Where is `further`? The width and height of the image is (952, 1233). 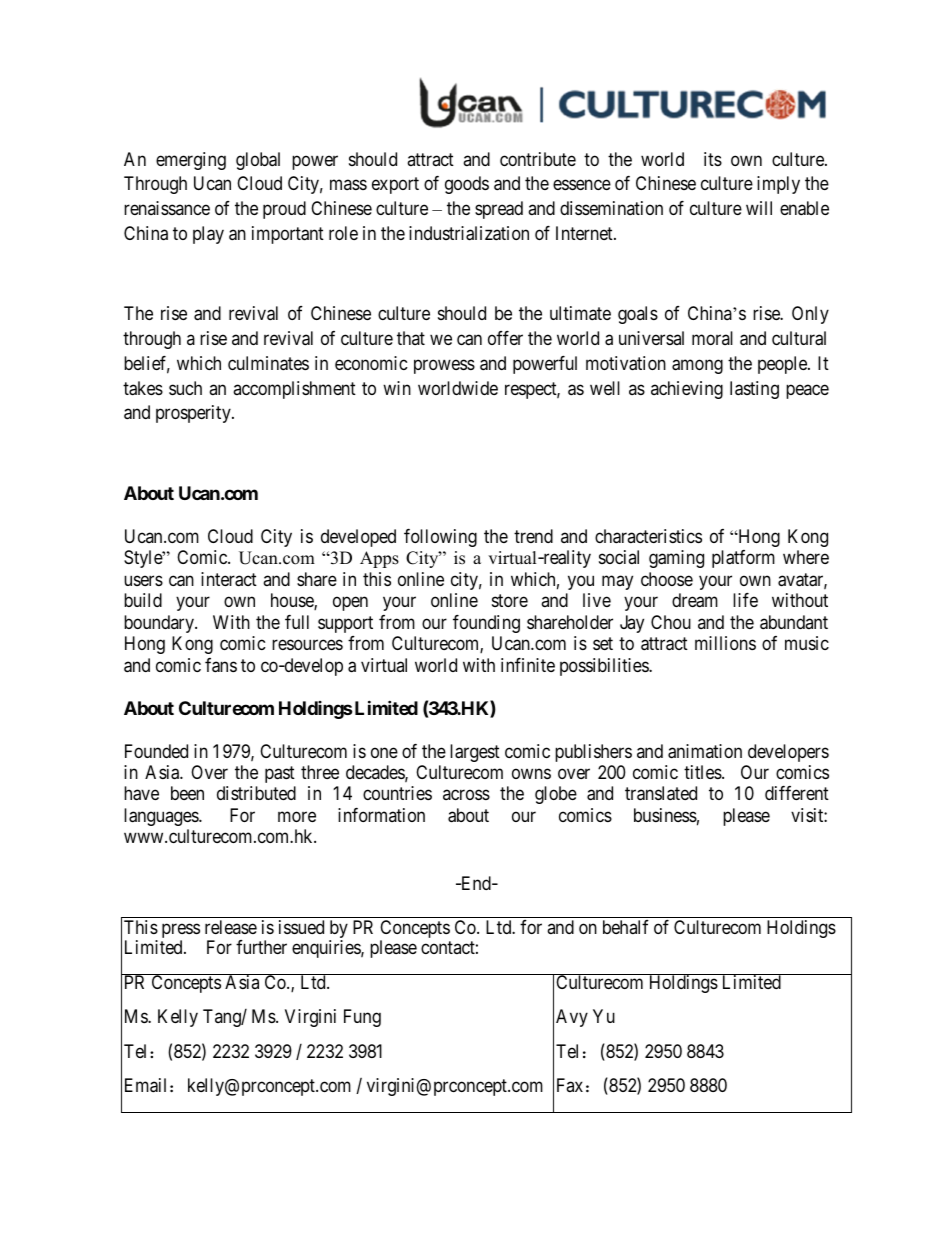
further is located at coordinates (261, 947).
